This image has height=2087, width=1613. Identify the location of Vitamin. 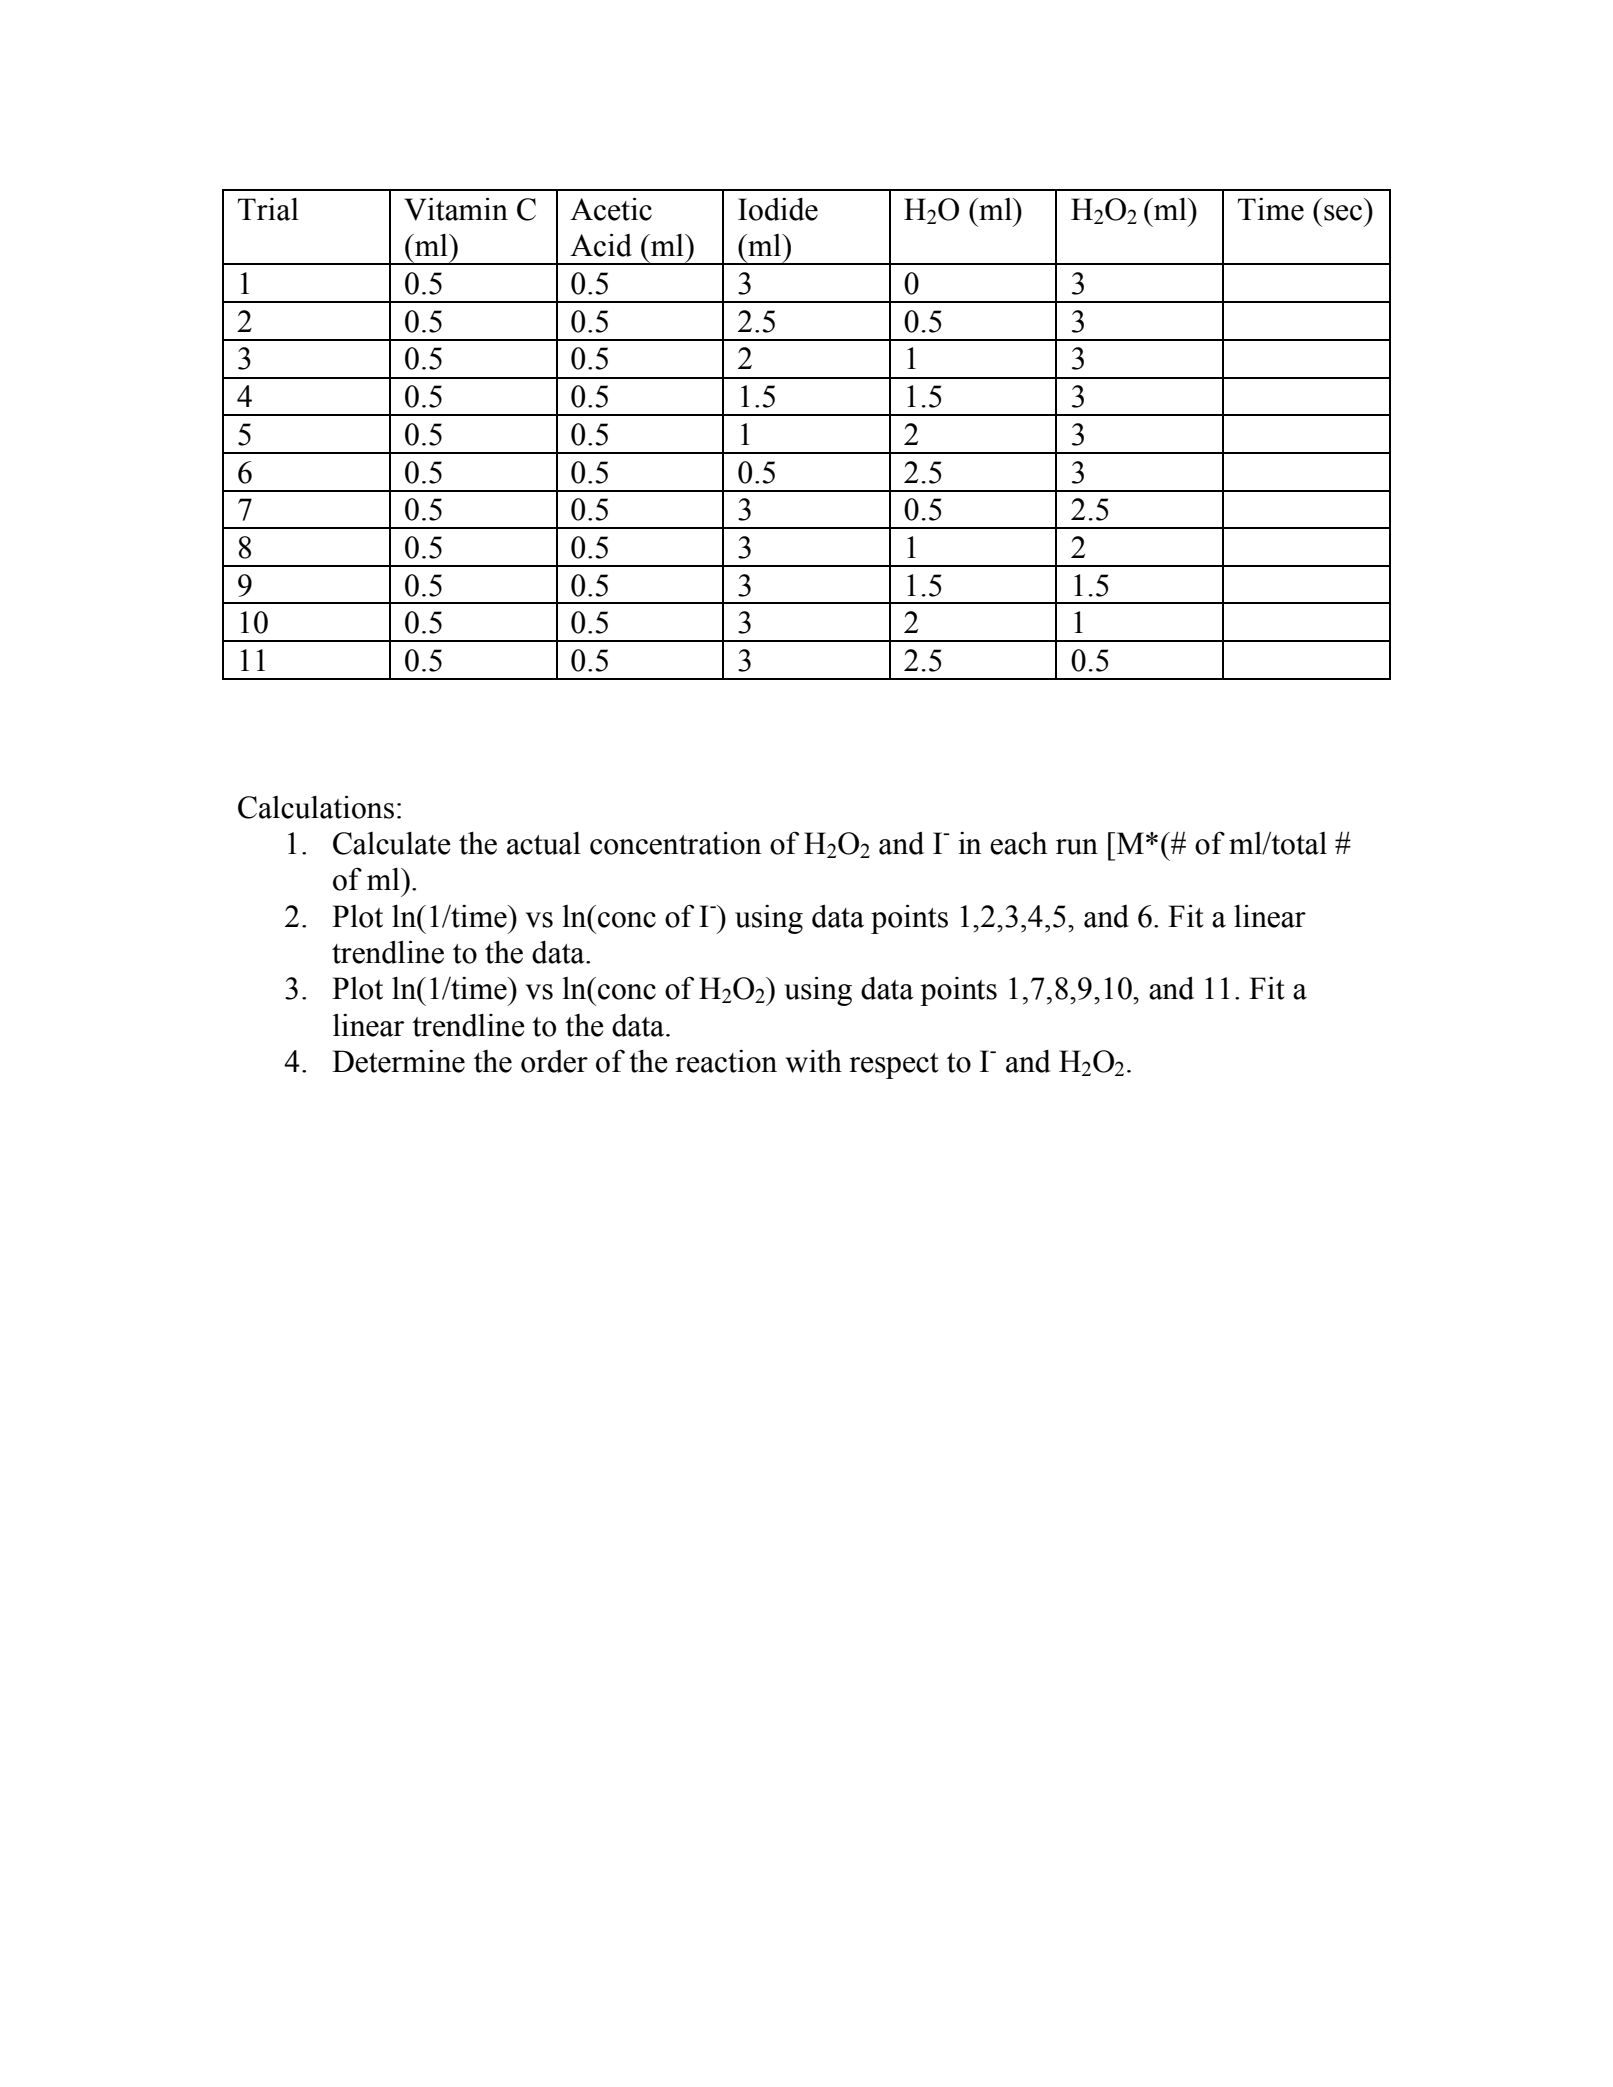
(456, 209).
